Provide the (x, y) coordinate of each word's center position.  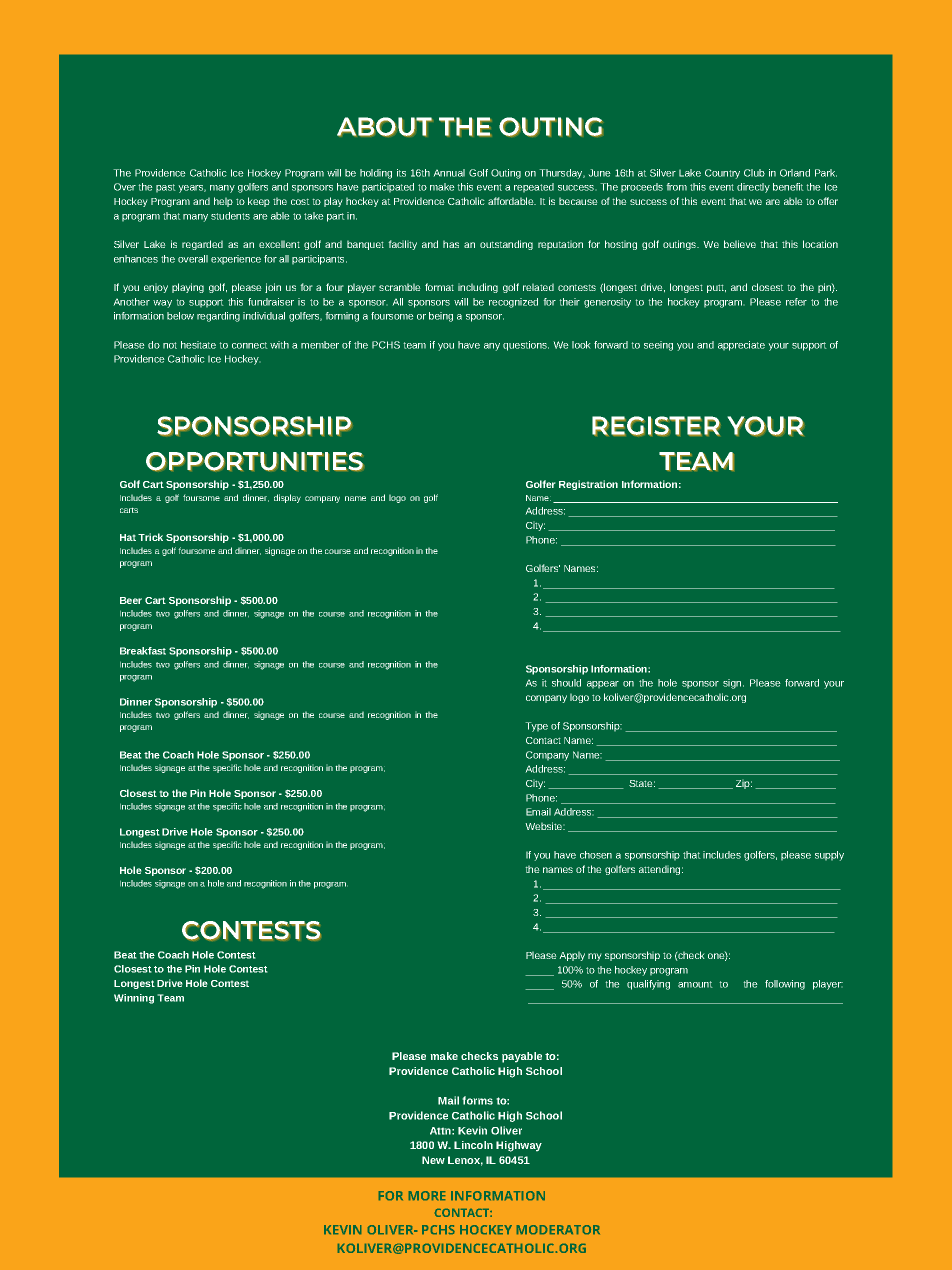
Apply (572, 956)
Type (536, 727)
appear (603, 685)
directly (753, 188)
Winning (134, 999)
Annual (449, 173)
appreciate (741, 346)
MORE (427, 1195)
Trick (150, 537)
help (223, 202)
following (785, 985)
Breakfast (143, 651)
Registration (588, 485)
